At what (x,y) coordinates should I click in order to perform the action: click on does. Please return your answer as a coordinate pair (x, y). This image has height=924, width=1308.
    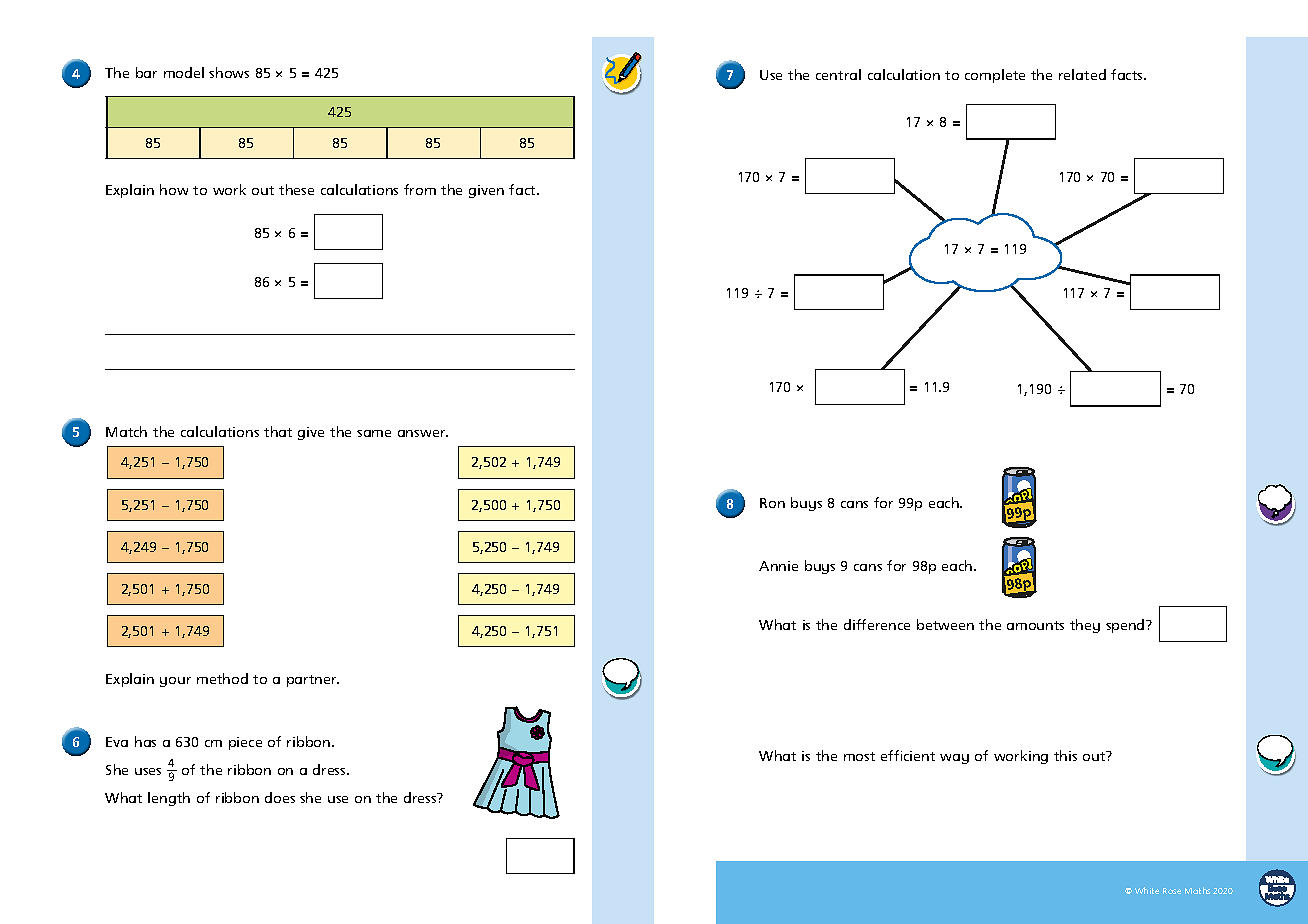
    Looking at the image, I should click on (280, 797).
